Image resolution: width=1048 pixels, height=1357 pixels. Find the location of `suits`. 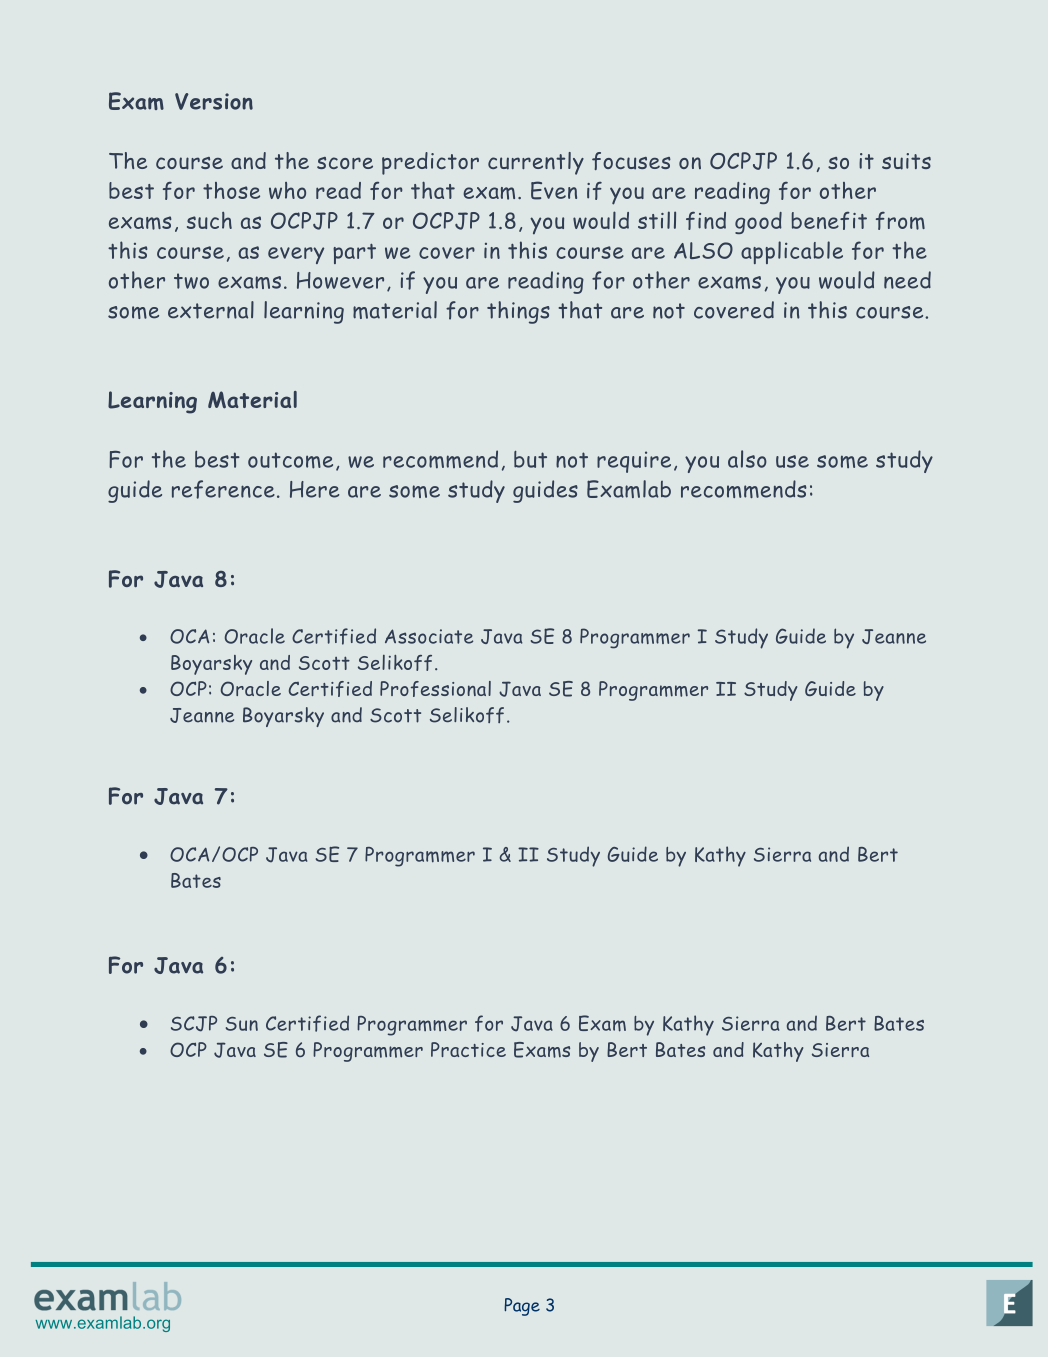

suits is located at coordinates (906, 161).
